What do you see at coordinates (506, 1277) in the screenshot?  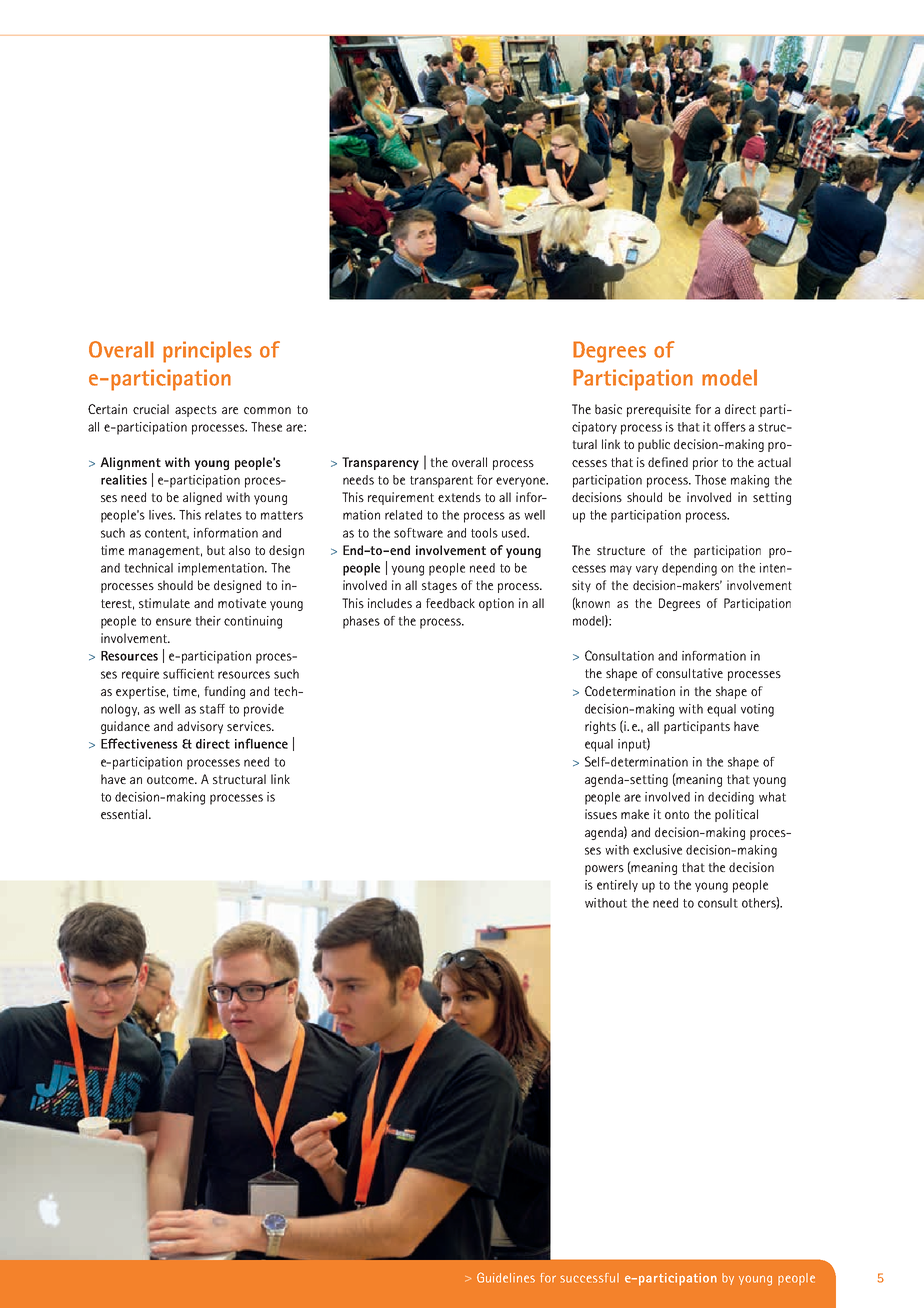 I see `Guidelines` at bounding box center [506, 1277].
